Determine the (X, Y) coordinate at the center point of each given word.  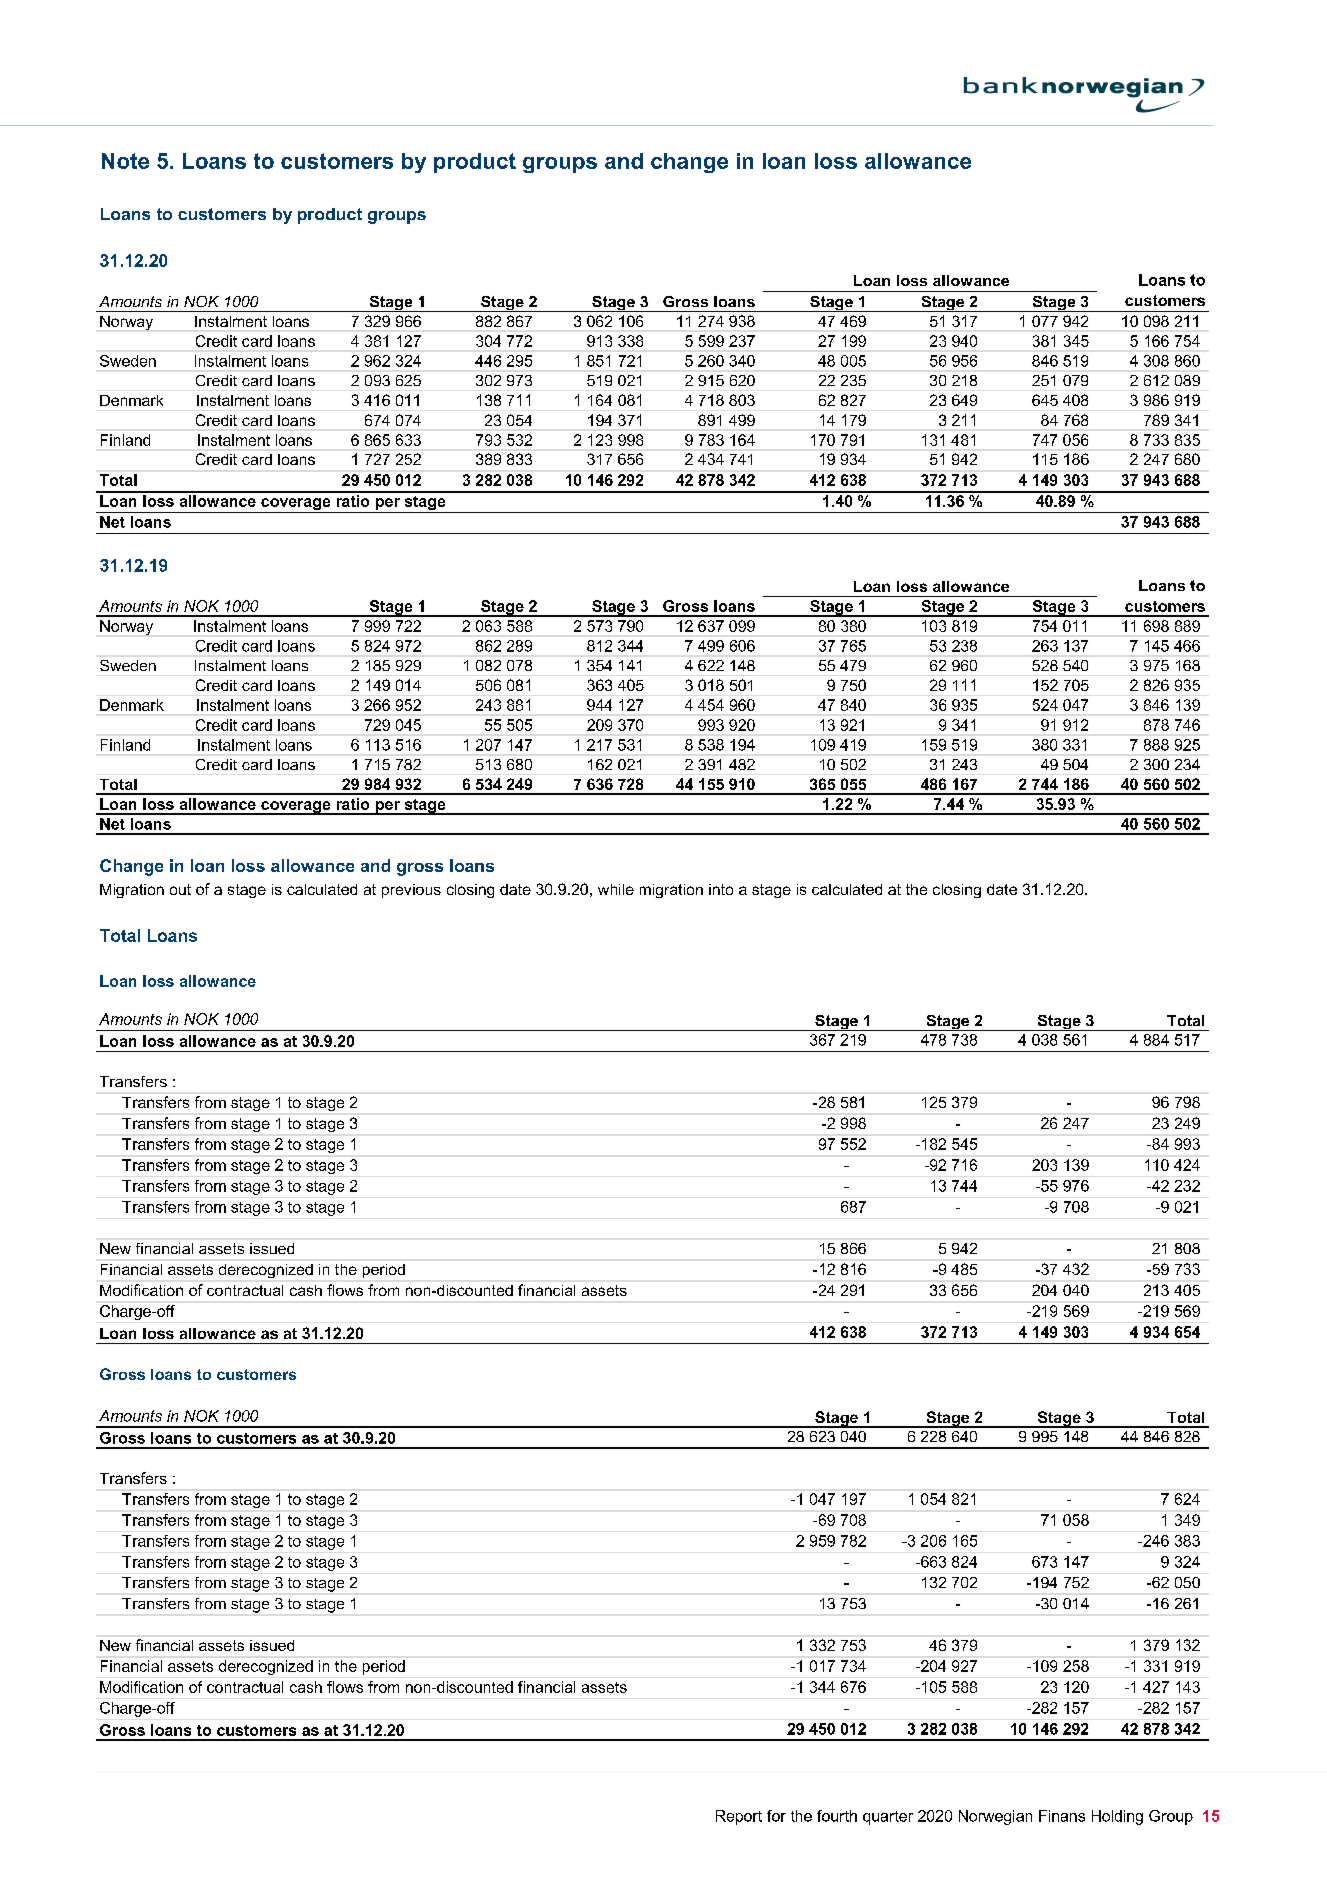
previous (411, 891)
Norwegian (995, 1817)
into (721, 889)
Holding (1117, 1817)
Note (125, 161)
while (616, 889)
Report (739, 1817)
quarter (888, 1818)
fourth (837, 1816)
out (180, 889)
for (776, 1816)
